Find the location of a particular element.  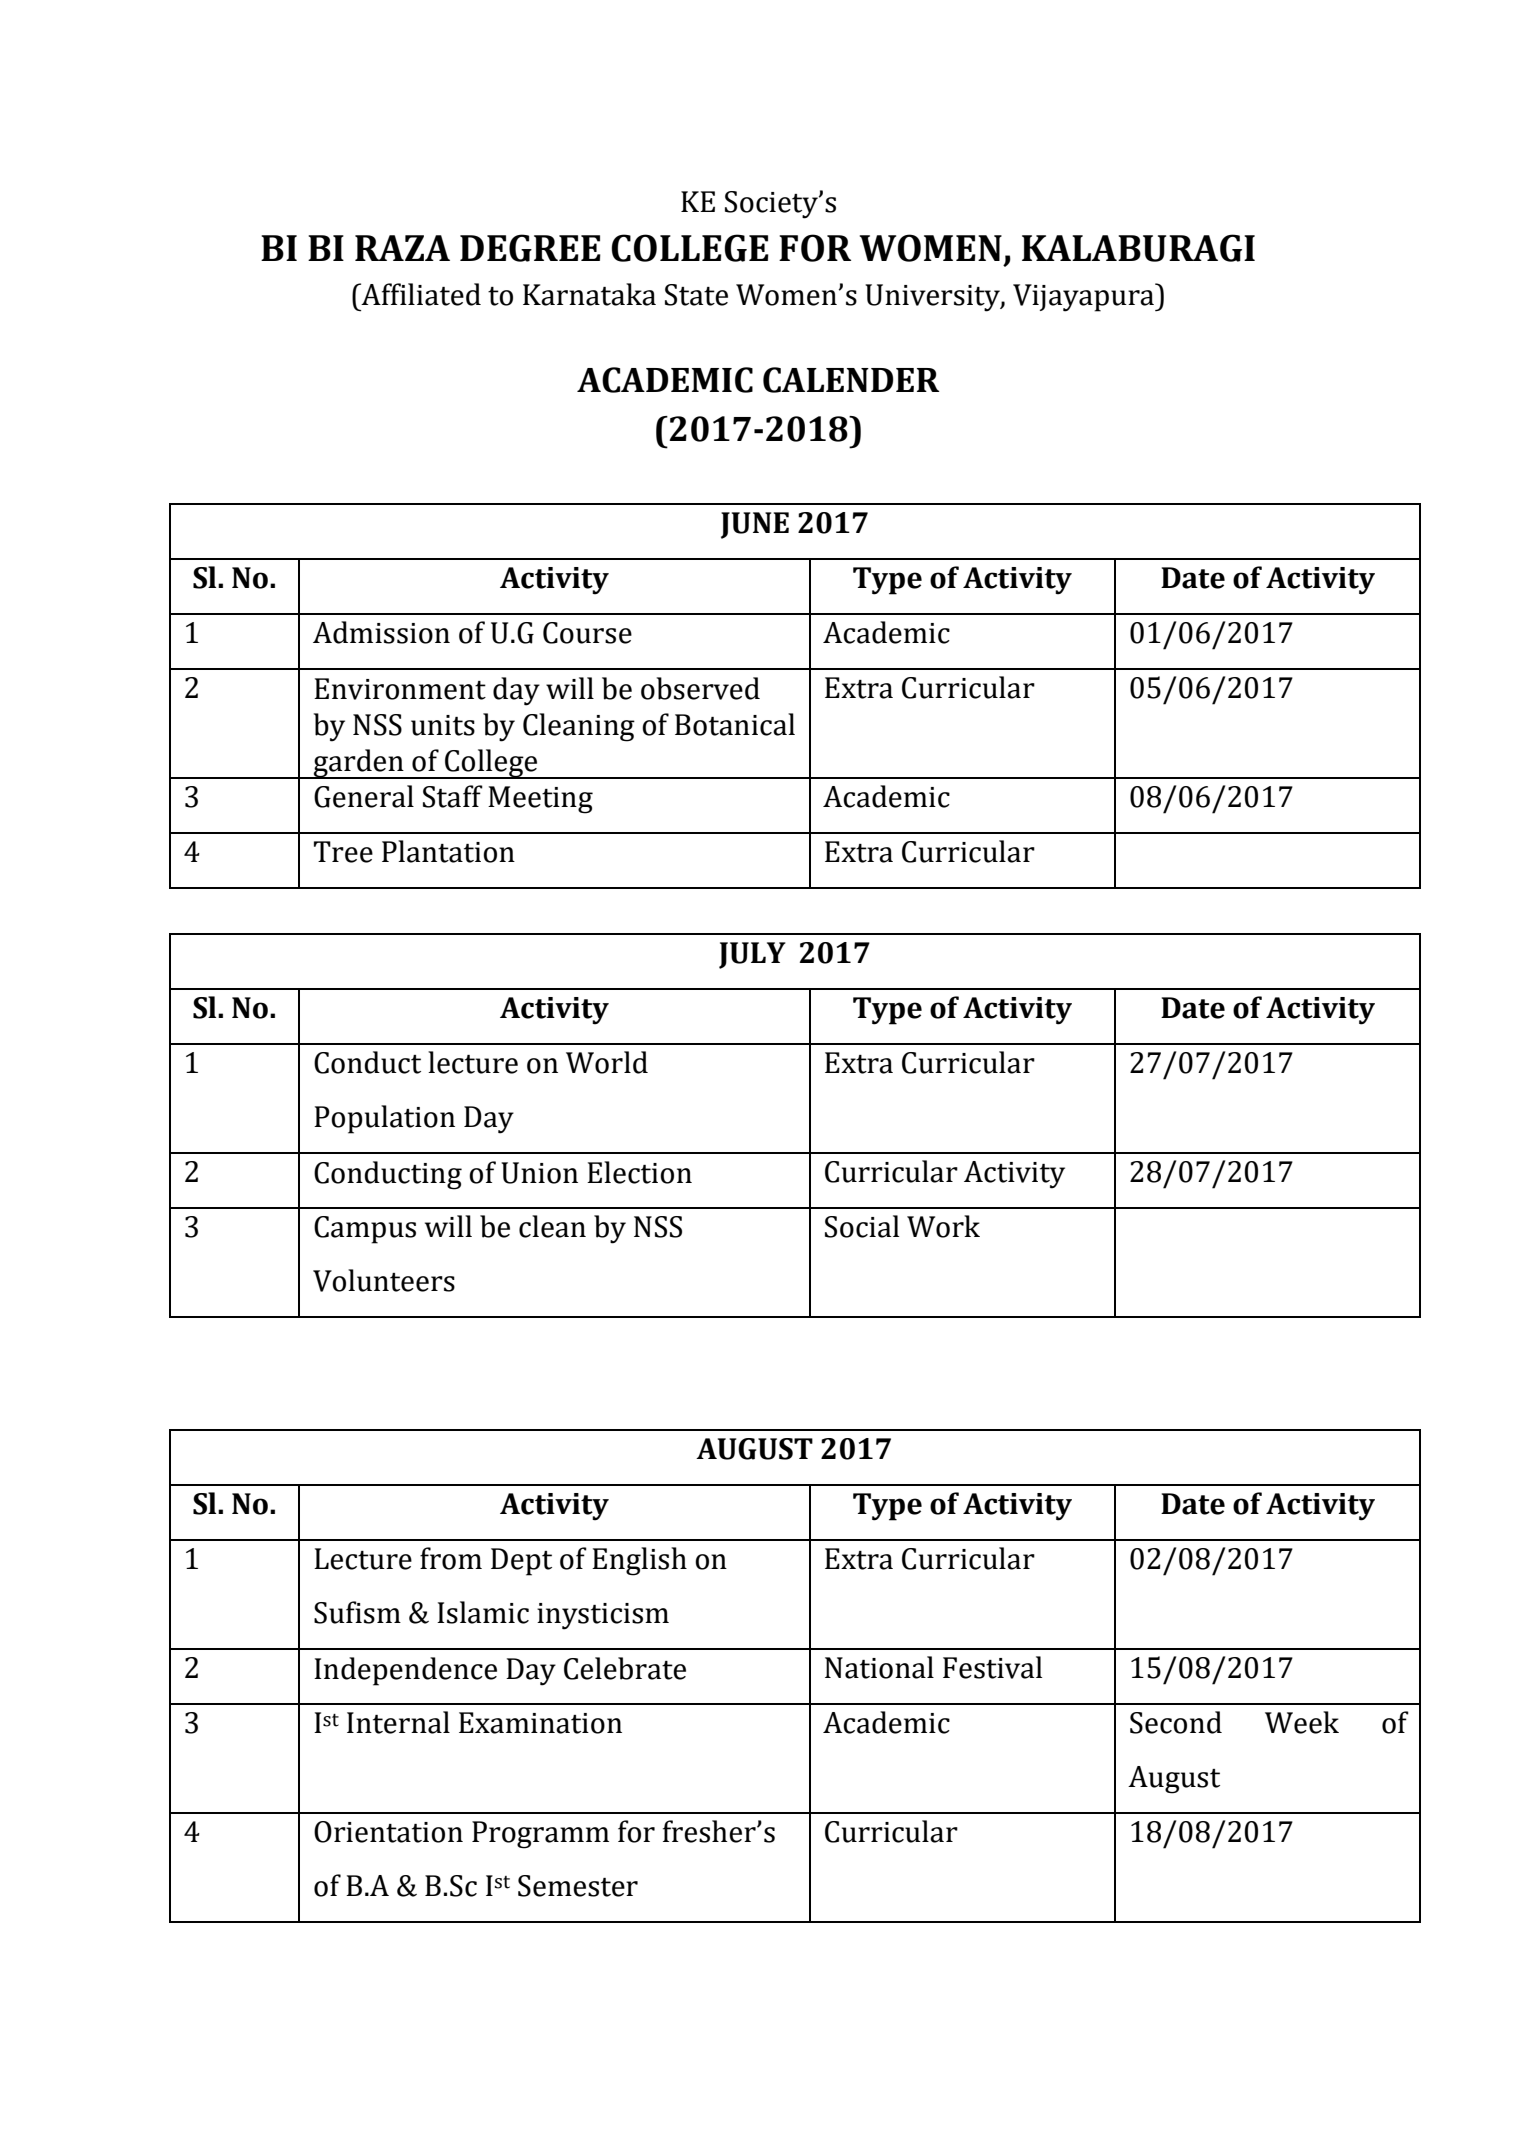

Population is located at coordinates (384, 1119).
